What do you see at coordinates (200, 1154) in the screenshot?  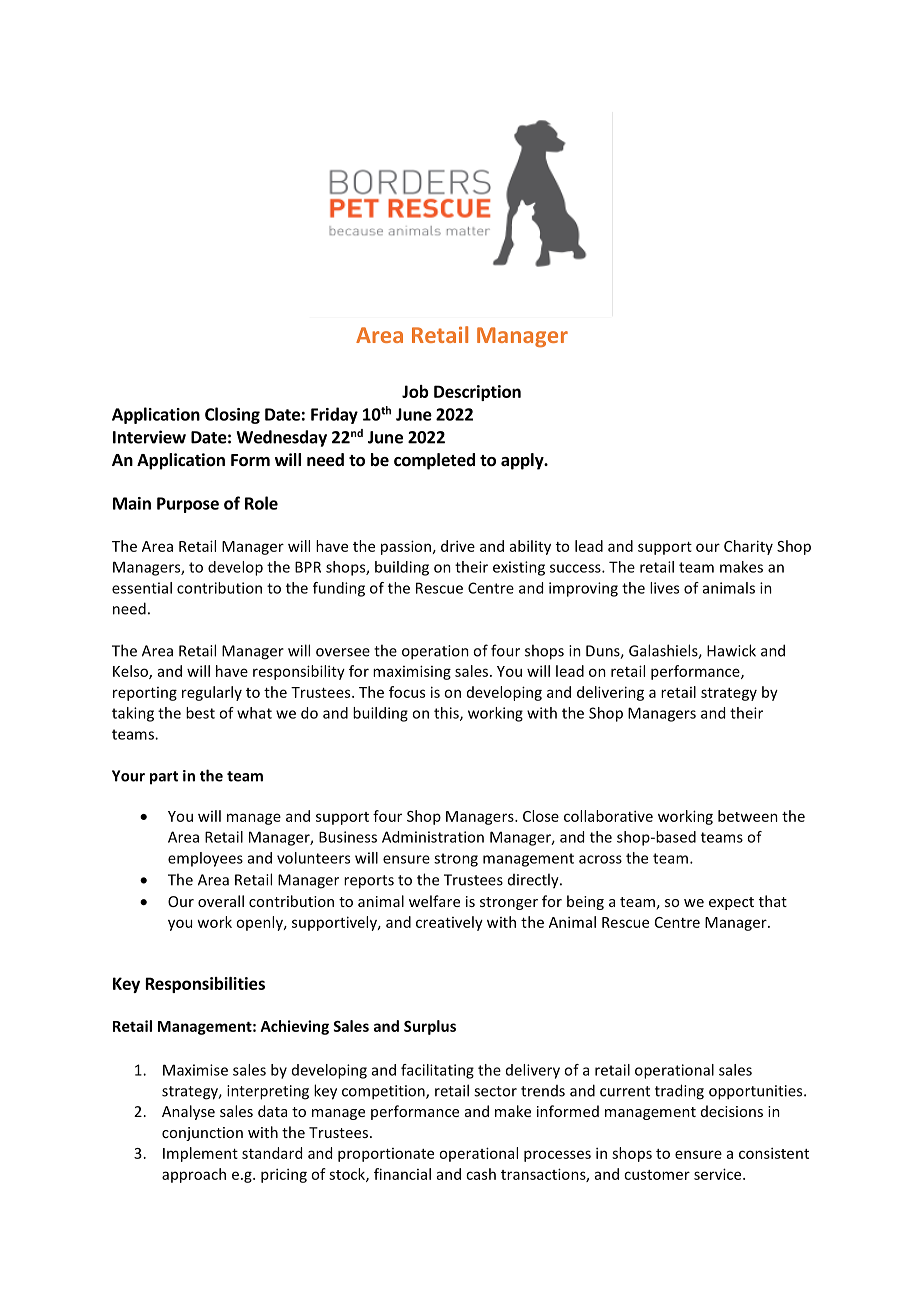 I see `Implement` at bounding box center [200, 1154].
